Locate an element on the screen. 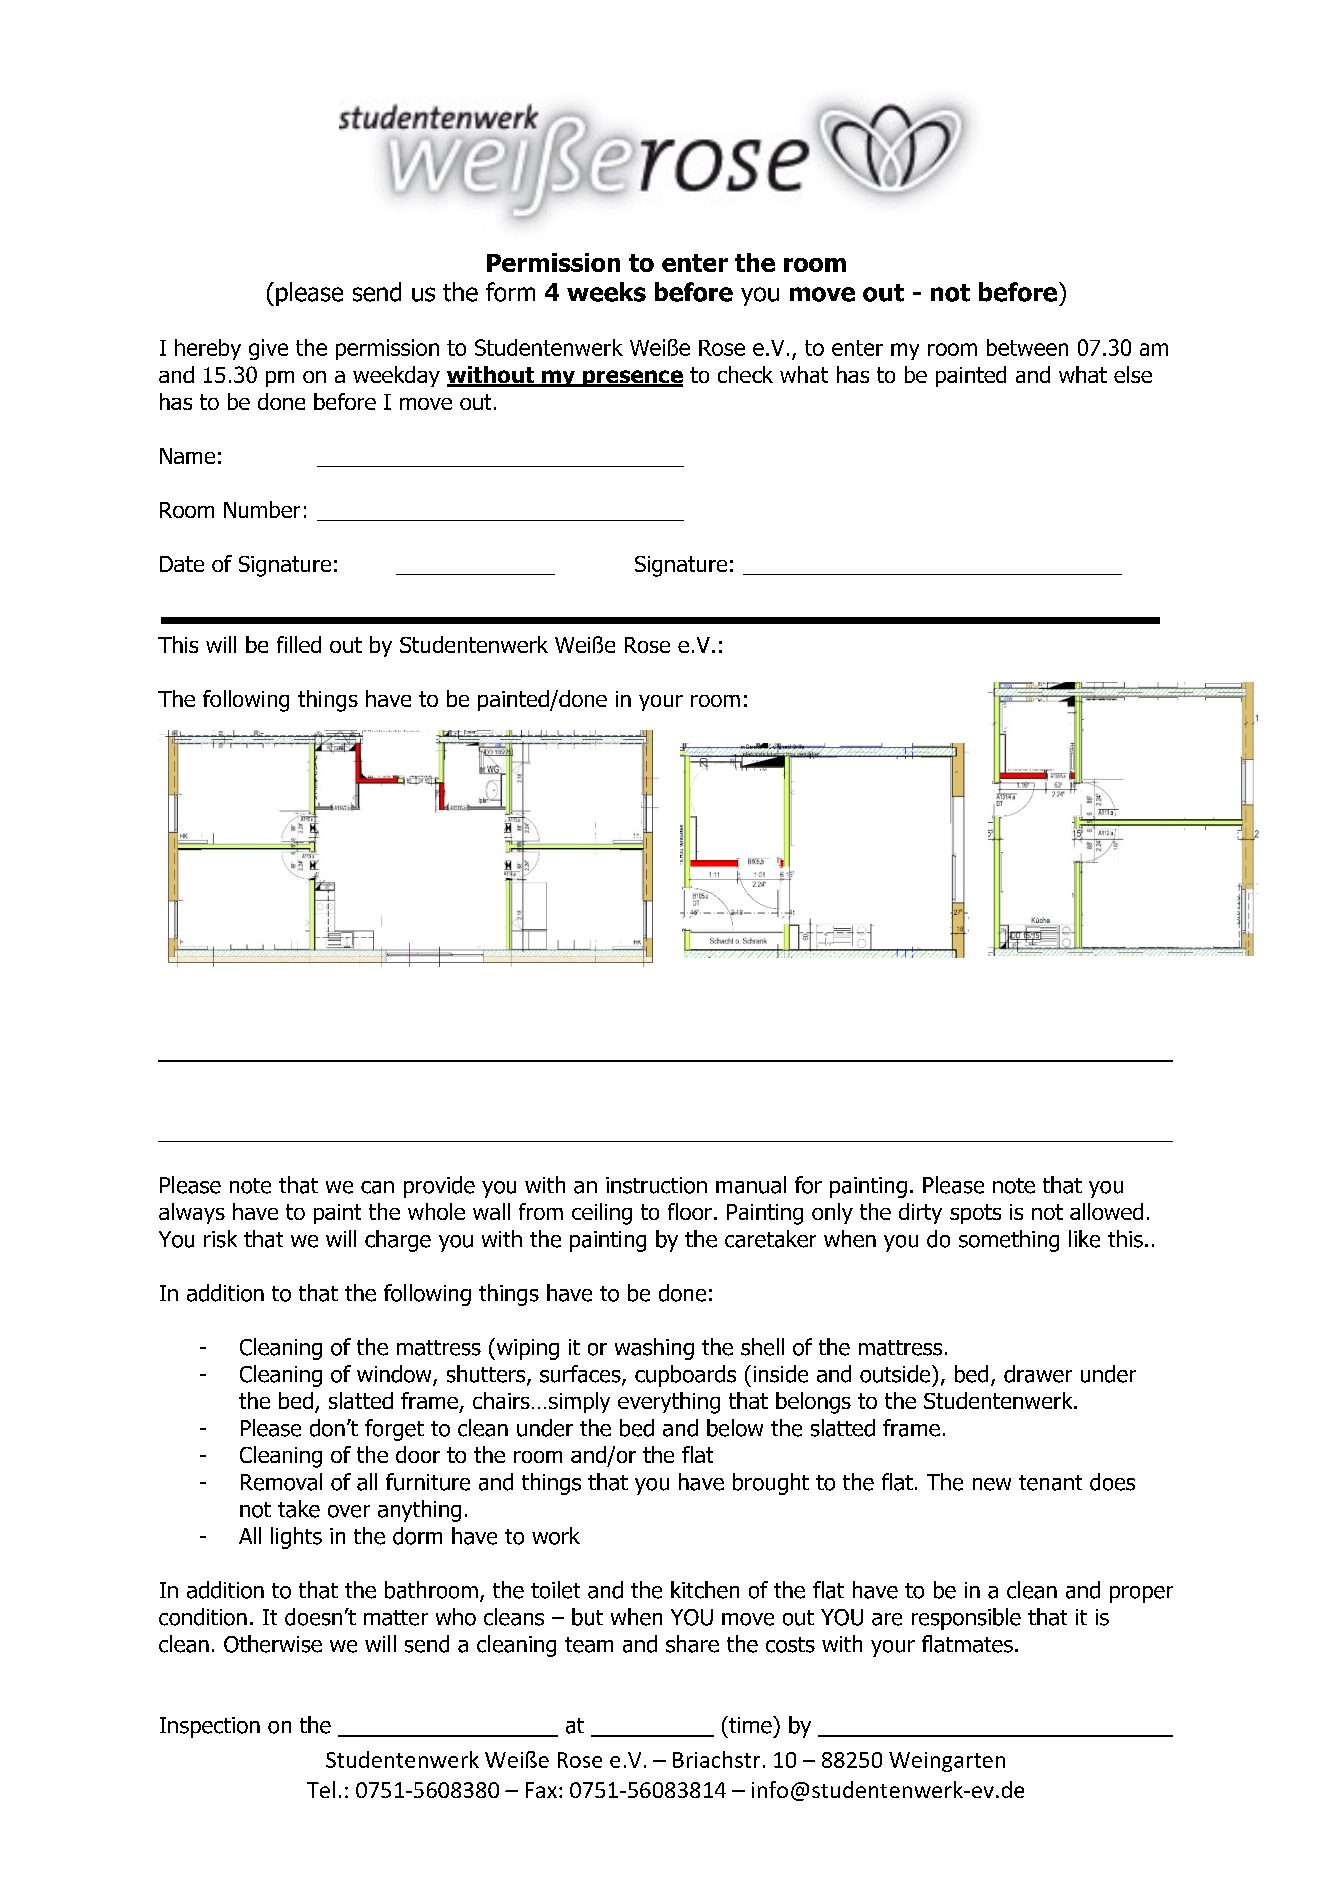 The image size is (1332, 1884). give is located at coordinates (268, 349).
